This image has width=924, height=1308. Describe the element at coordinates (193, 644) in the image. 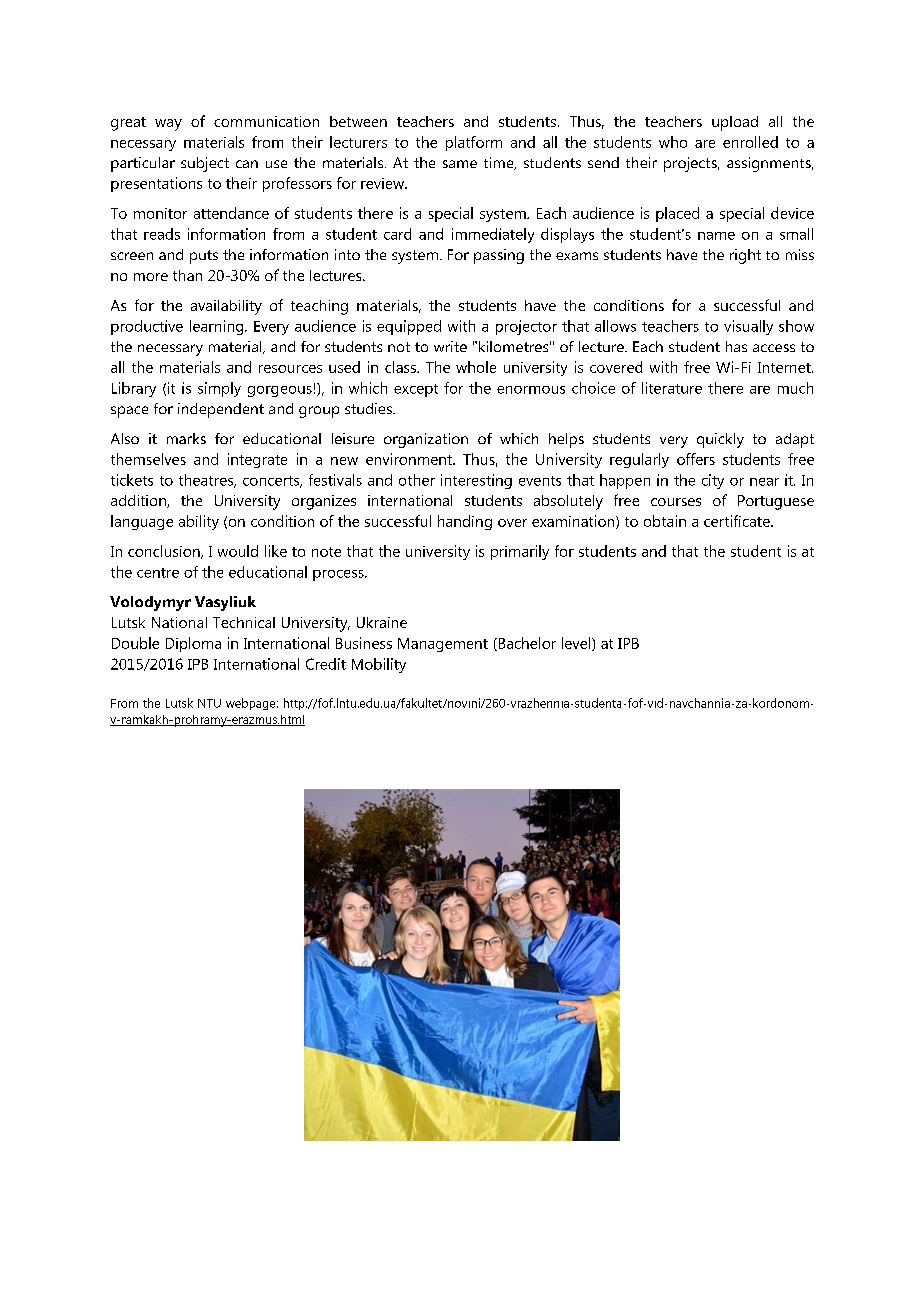

I see `Diploma` at that location.
